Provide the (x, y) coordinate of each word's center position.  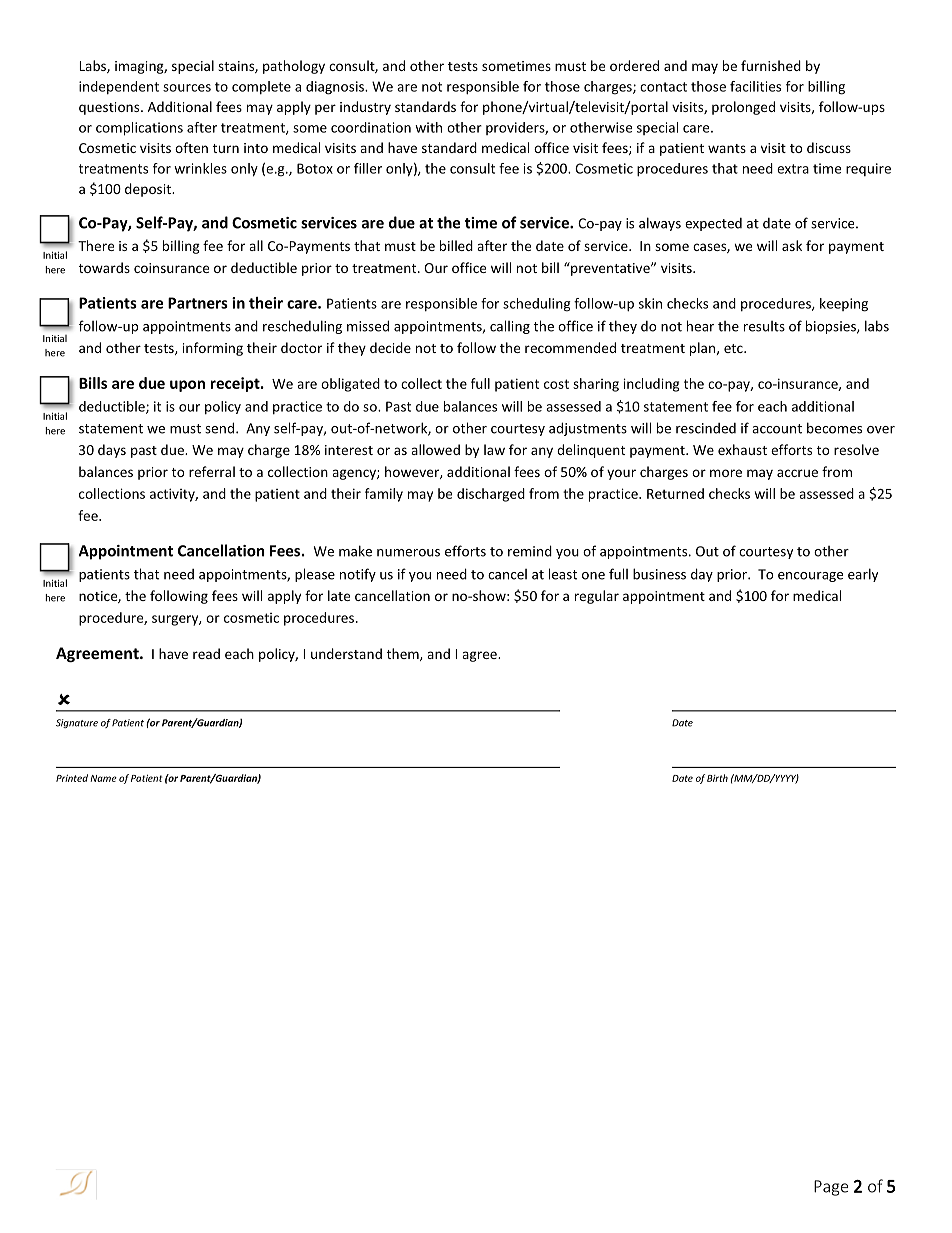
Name (103, 778)
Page (831, 1188)
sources (187, 88)
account (777, 429)
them (404, 654)
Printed (72, 778)
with (428, 127)
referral (212, 471)
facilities (755, 86)
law (494, 449)
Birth (717, 778)
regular (597, 597)
